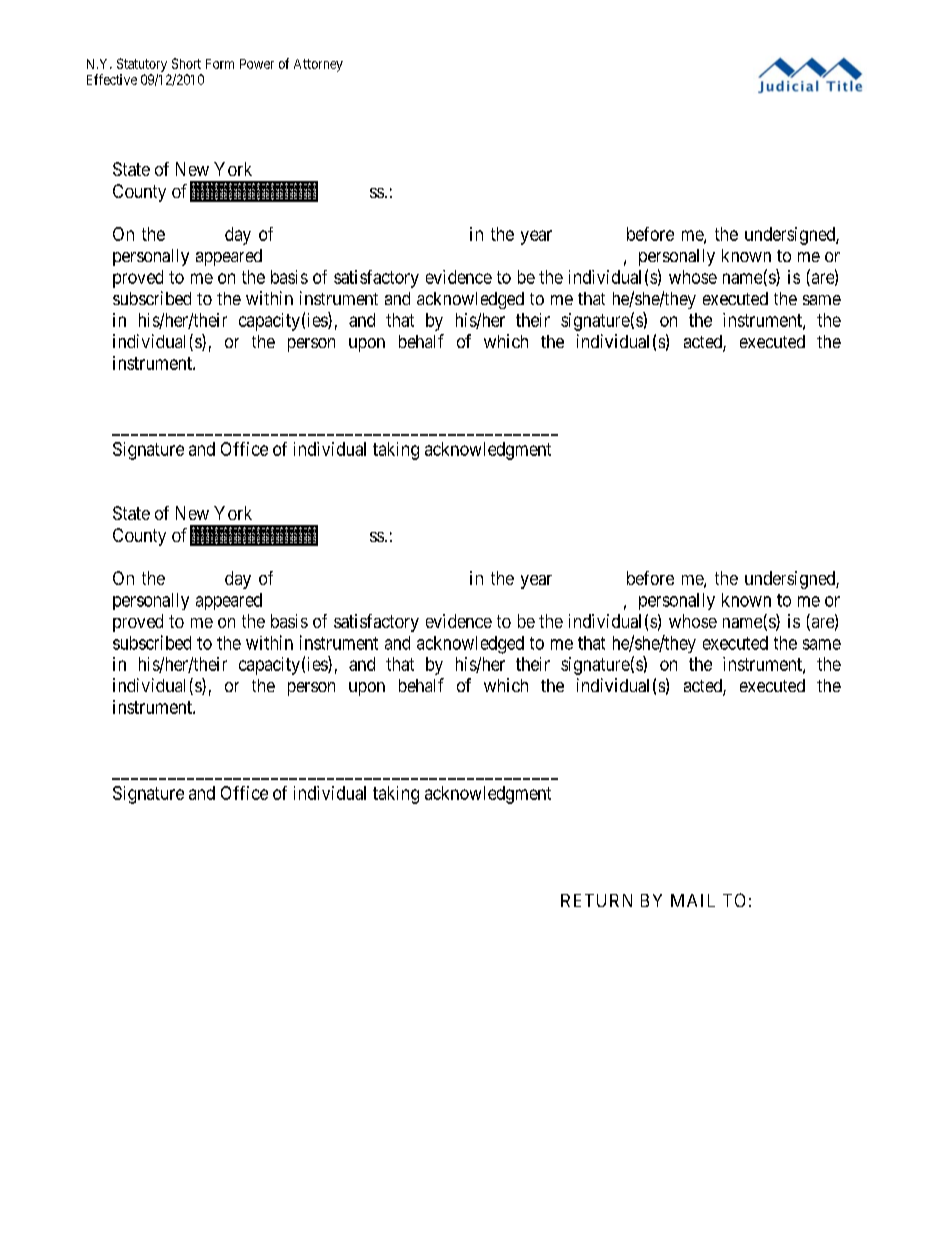 The width and height of the document is (952, 1233). What do you see at coordinates (220, 64) in the document?
I see `Form` at bounding box center [220, 64].
